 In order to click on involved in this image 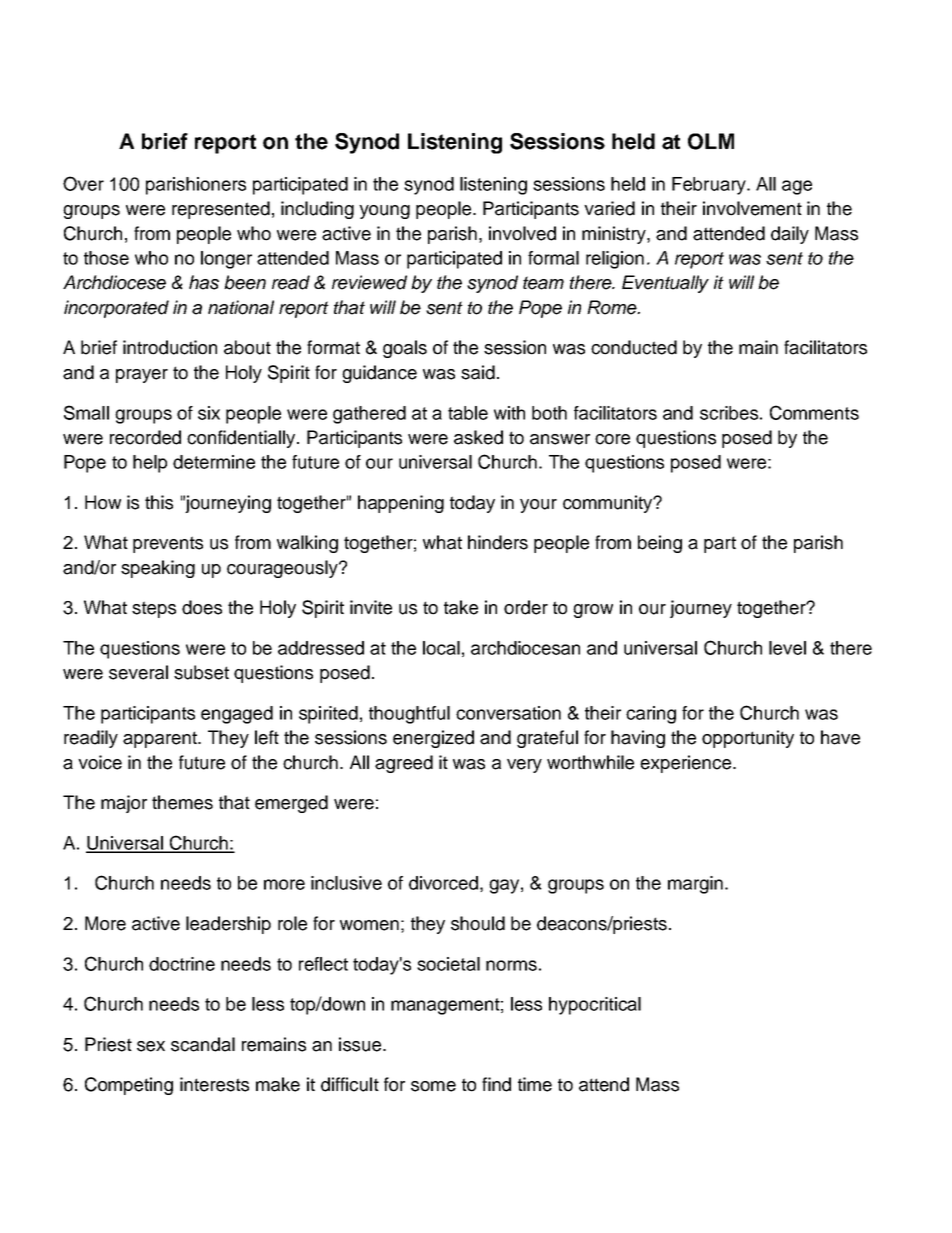, I will do `click(522, 233)`.
